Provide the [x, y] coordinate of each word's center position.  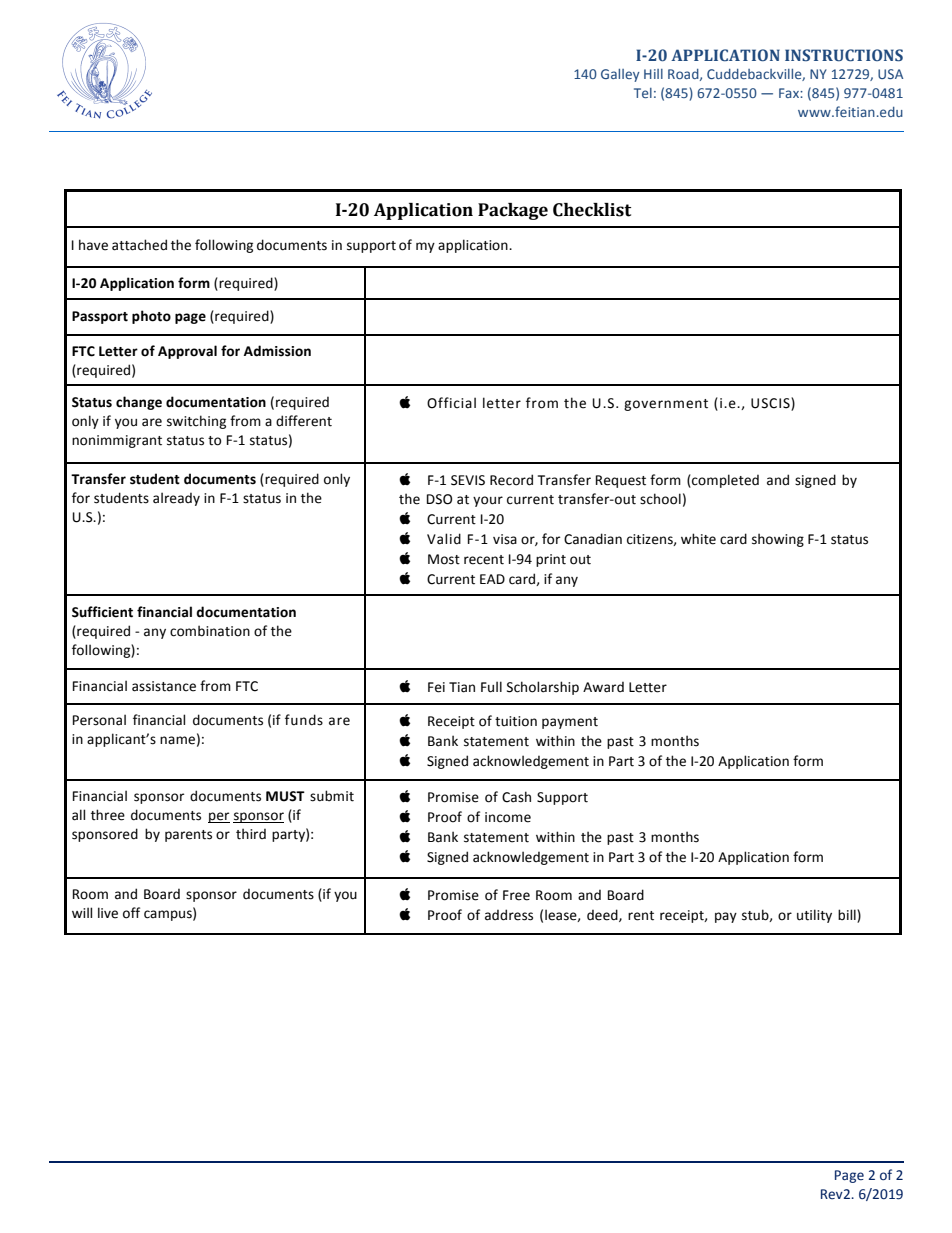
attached [139, 245]
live [108, 913]
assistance [164, 686]
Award [603, 687]
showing [778, 540]
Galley [620, 75]
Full [491, 687]
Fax [790, 93]
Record [511, 480]
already [176, 499]
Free [516, 895]
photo [151, 317]
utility [814, 916]
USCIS [771, 403]
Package [513, 211]
